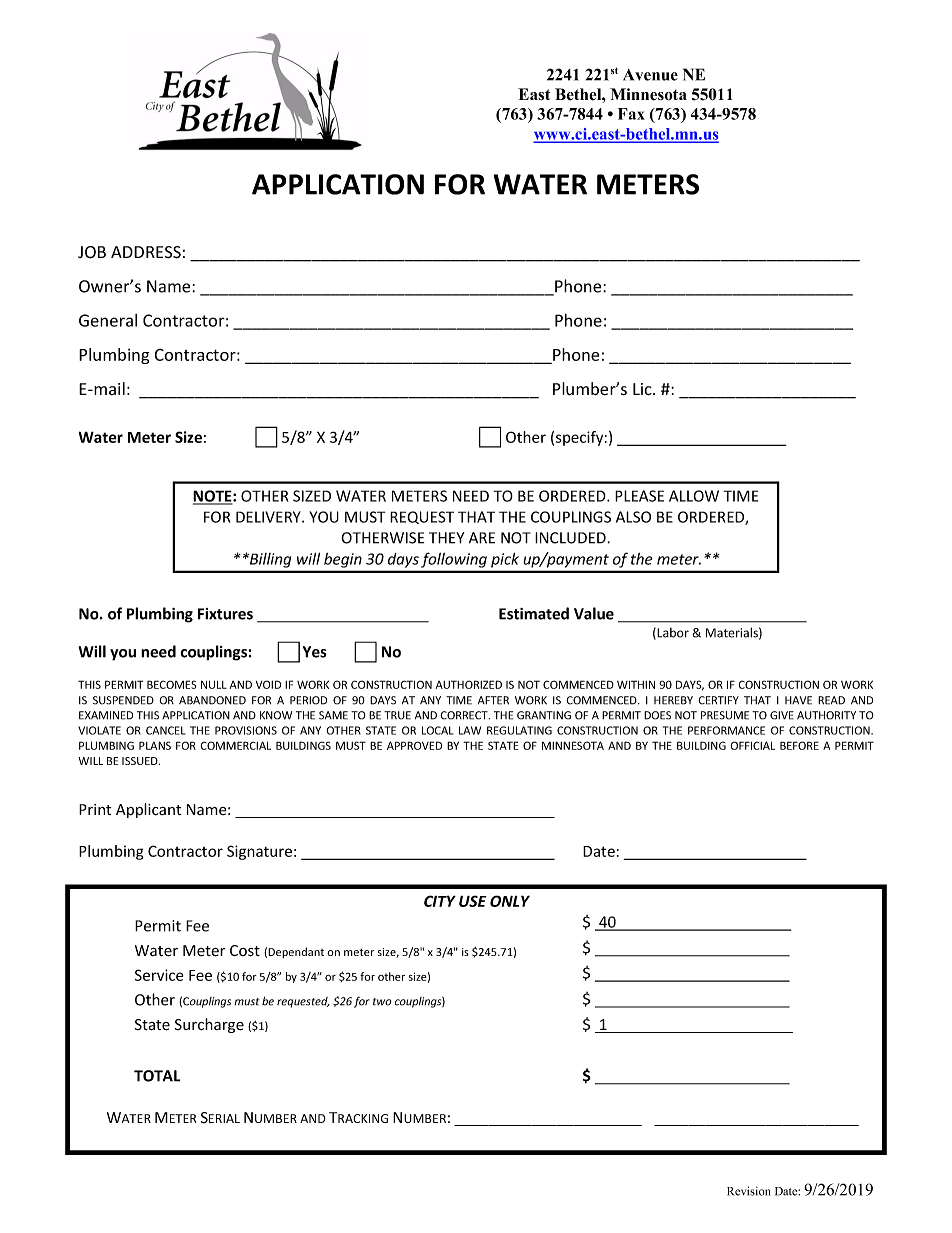 The image size is (952, 1233). Describe the element at coordinates (382, 1002) in the screenshot. I see `two` at that location.
